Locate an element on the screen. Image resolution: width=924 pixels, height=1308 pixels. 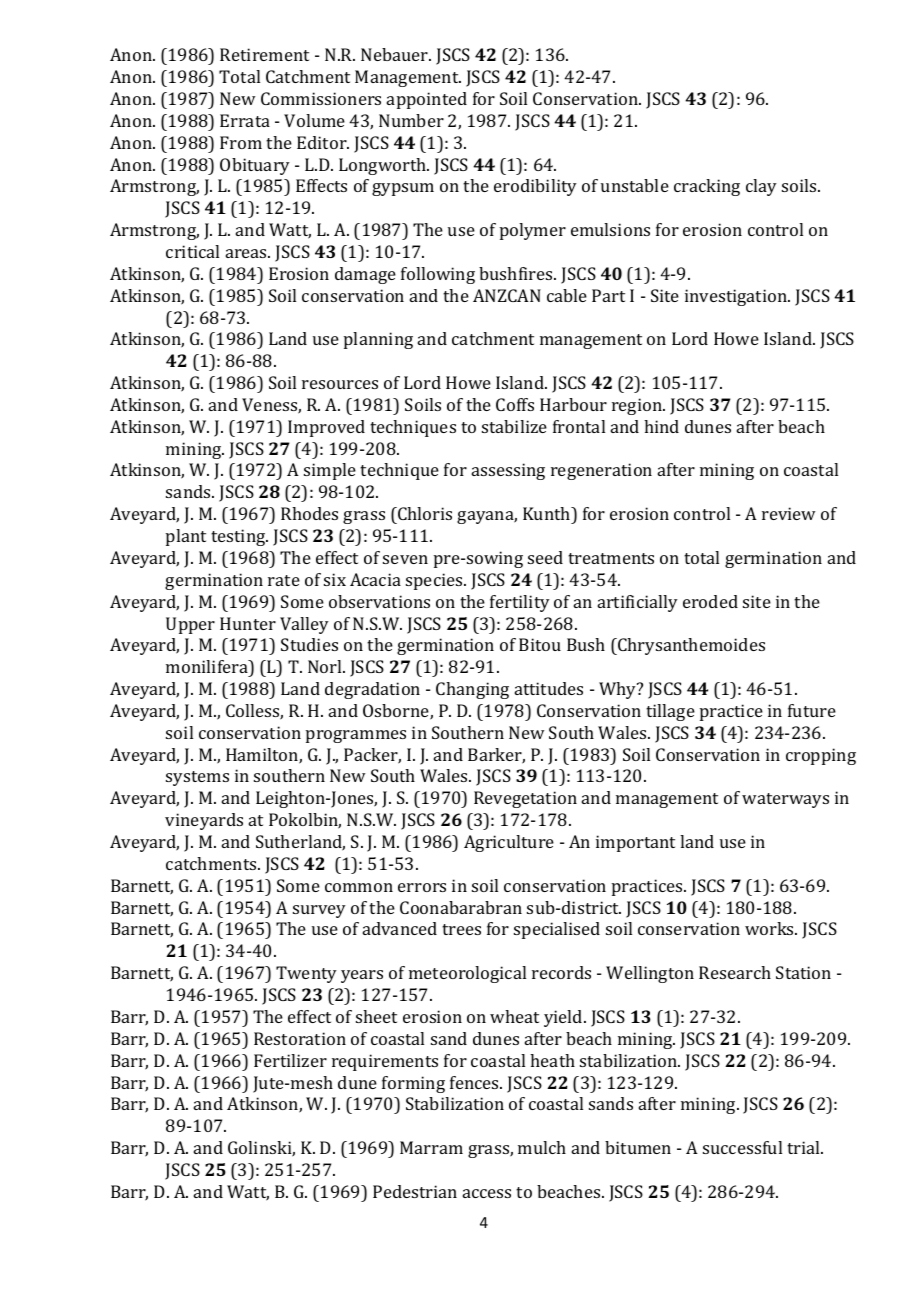
Retirement is located at coordinates (264, 54).
